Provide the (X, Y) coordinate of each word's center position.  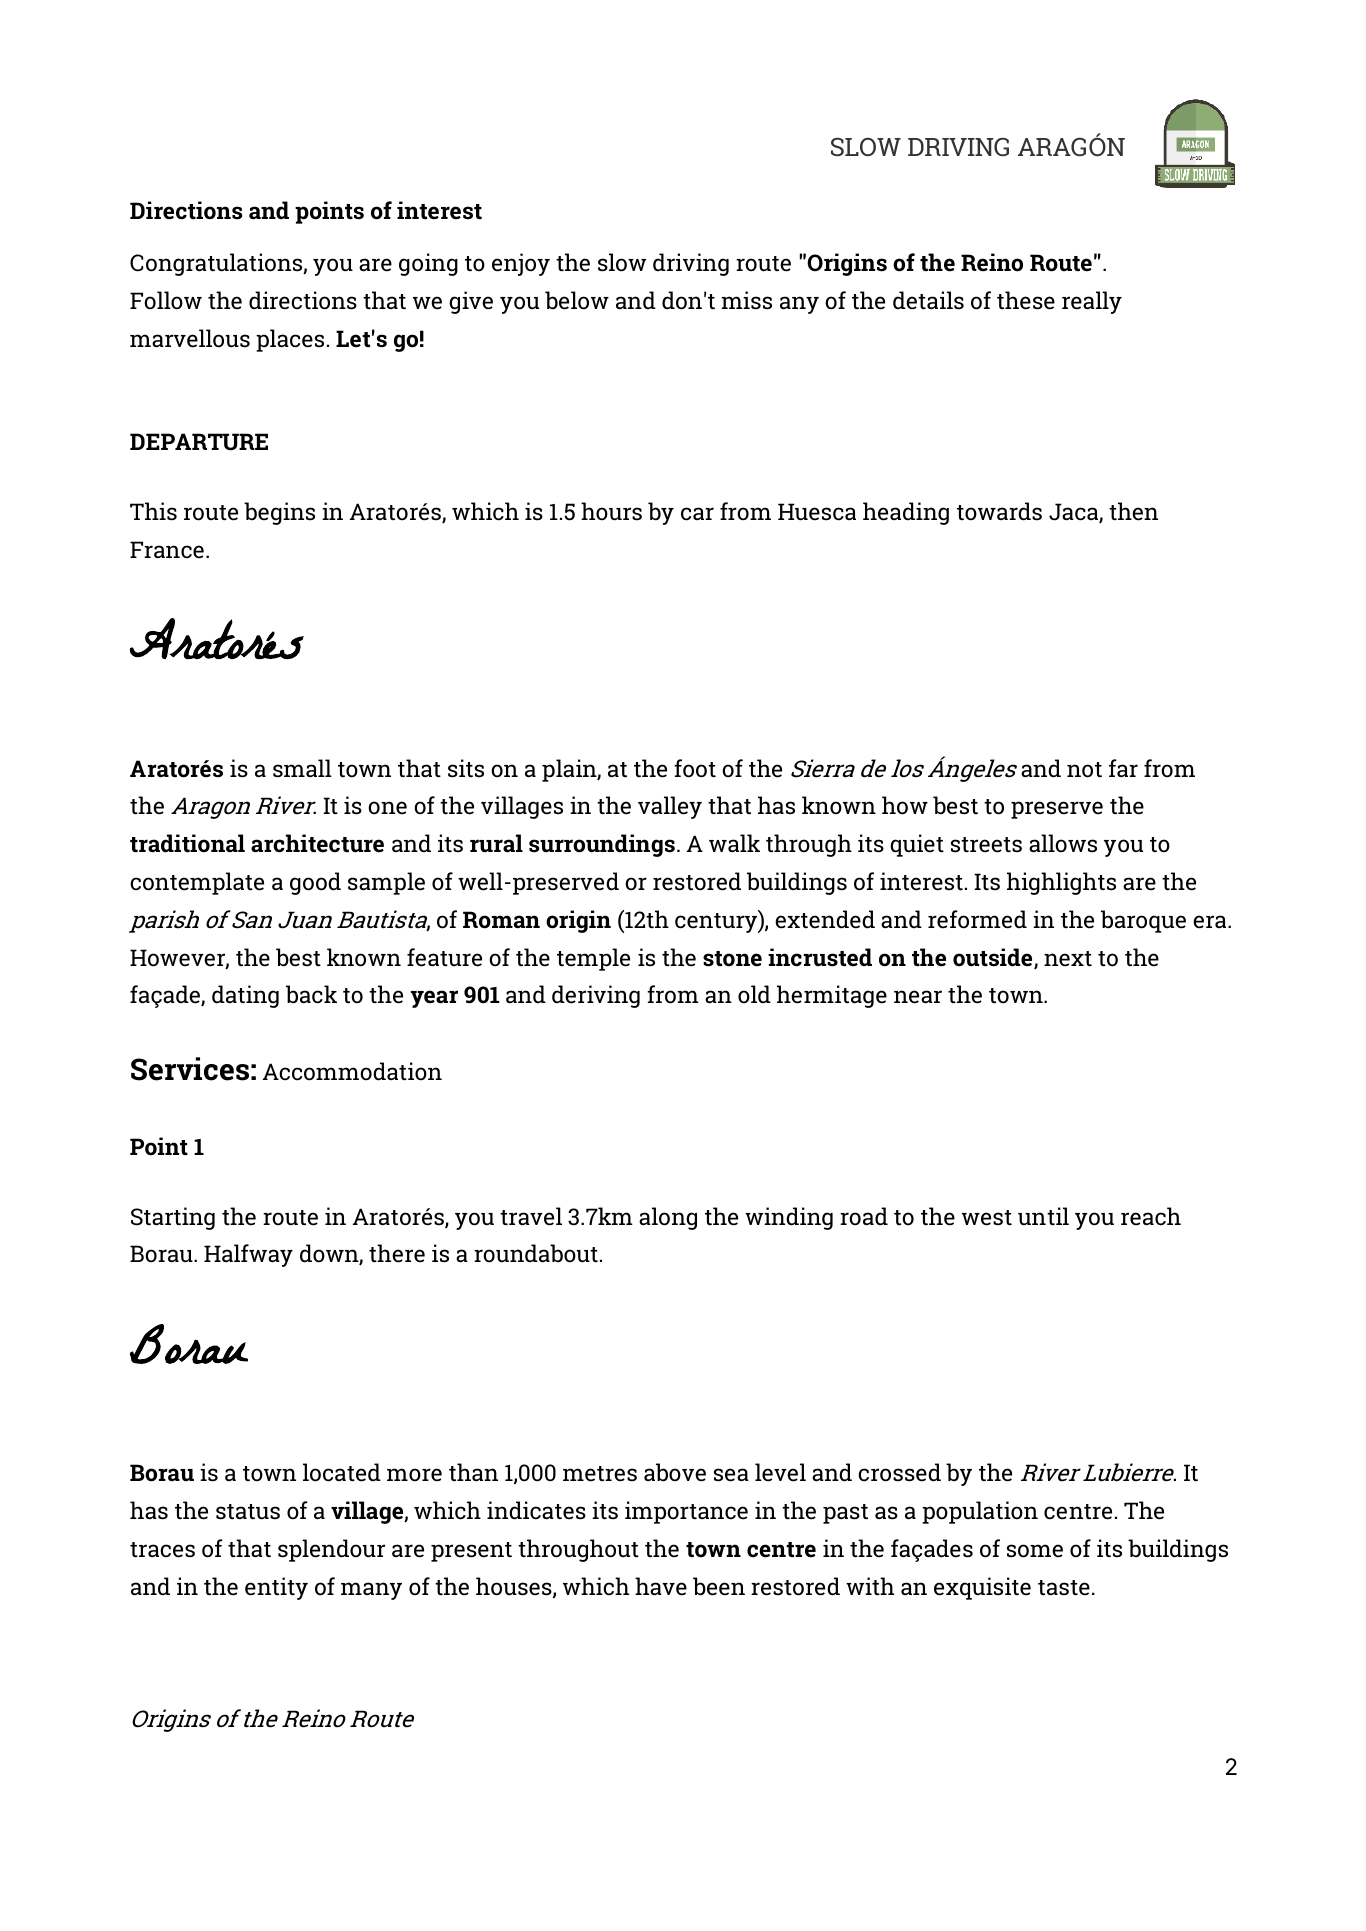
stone (732, 959)
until (1043, 1216)
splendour (331, 1550)
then (1133, 511)
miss (747, 300)
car (697, 514)
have (661, 1586)
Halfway (248, 1255)
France (167, 550)
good (315, 883)
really (1092, 302)
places (290, 340)
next (1068, 959)
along (668, 1218)
